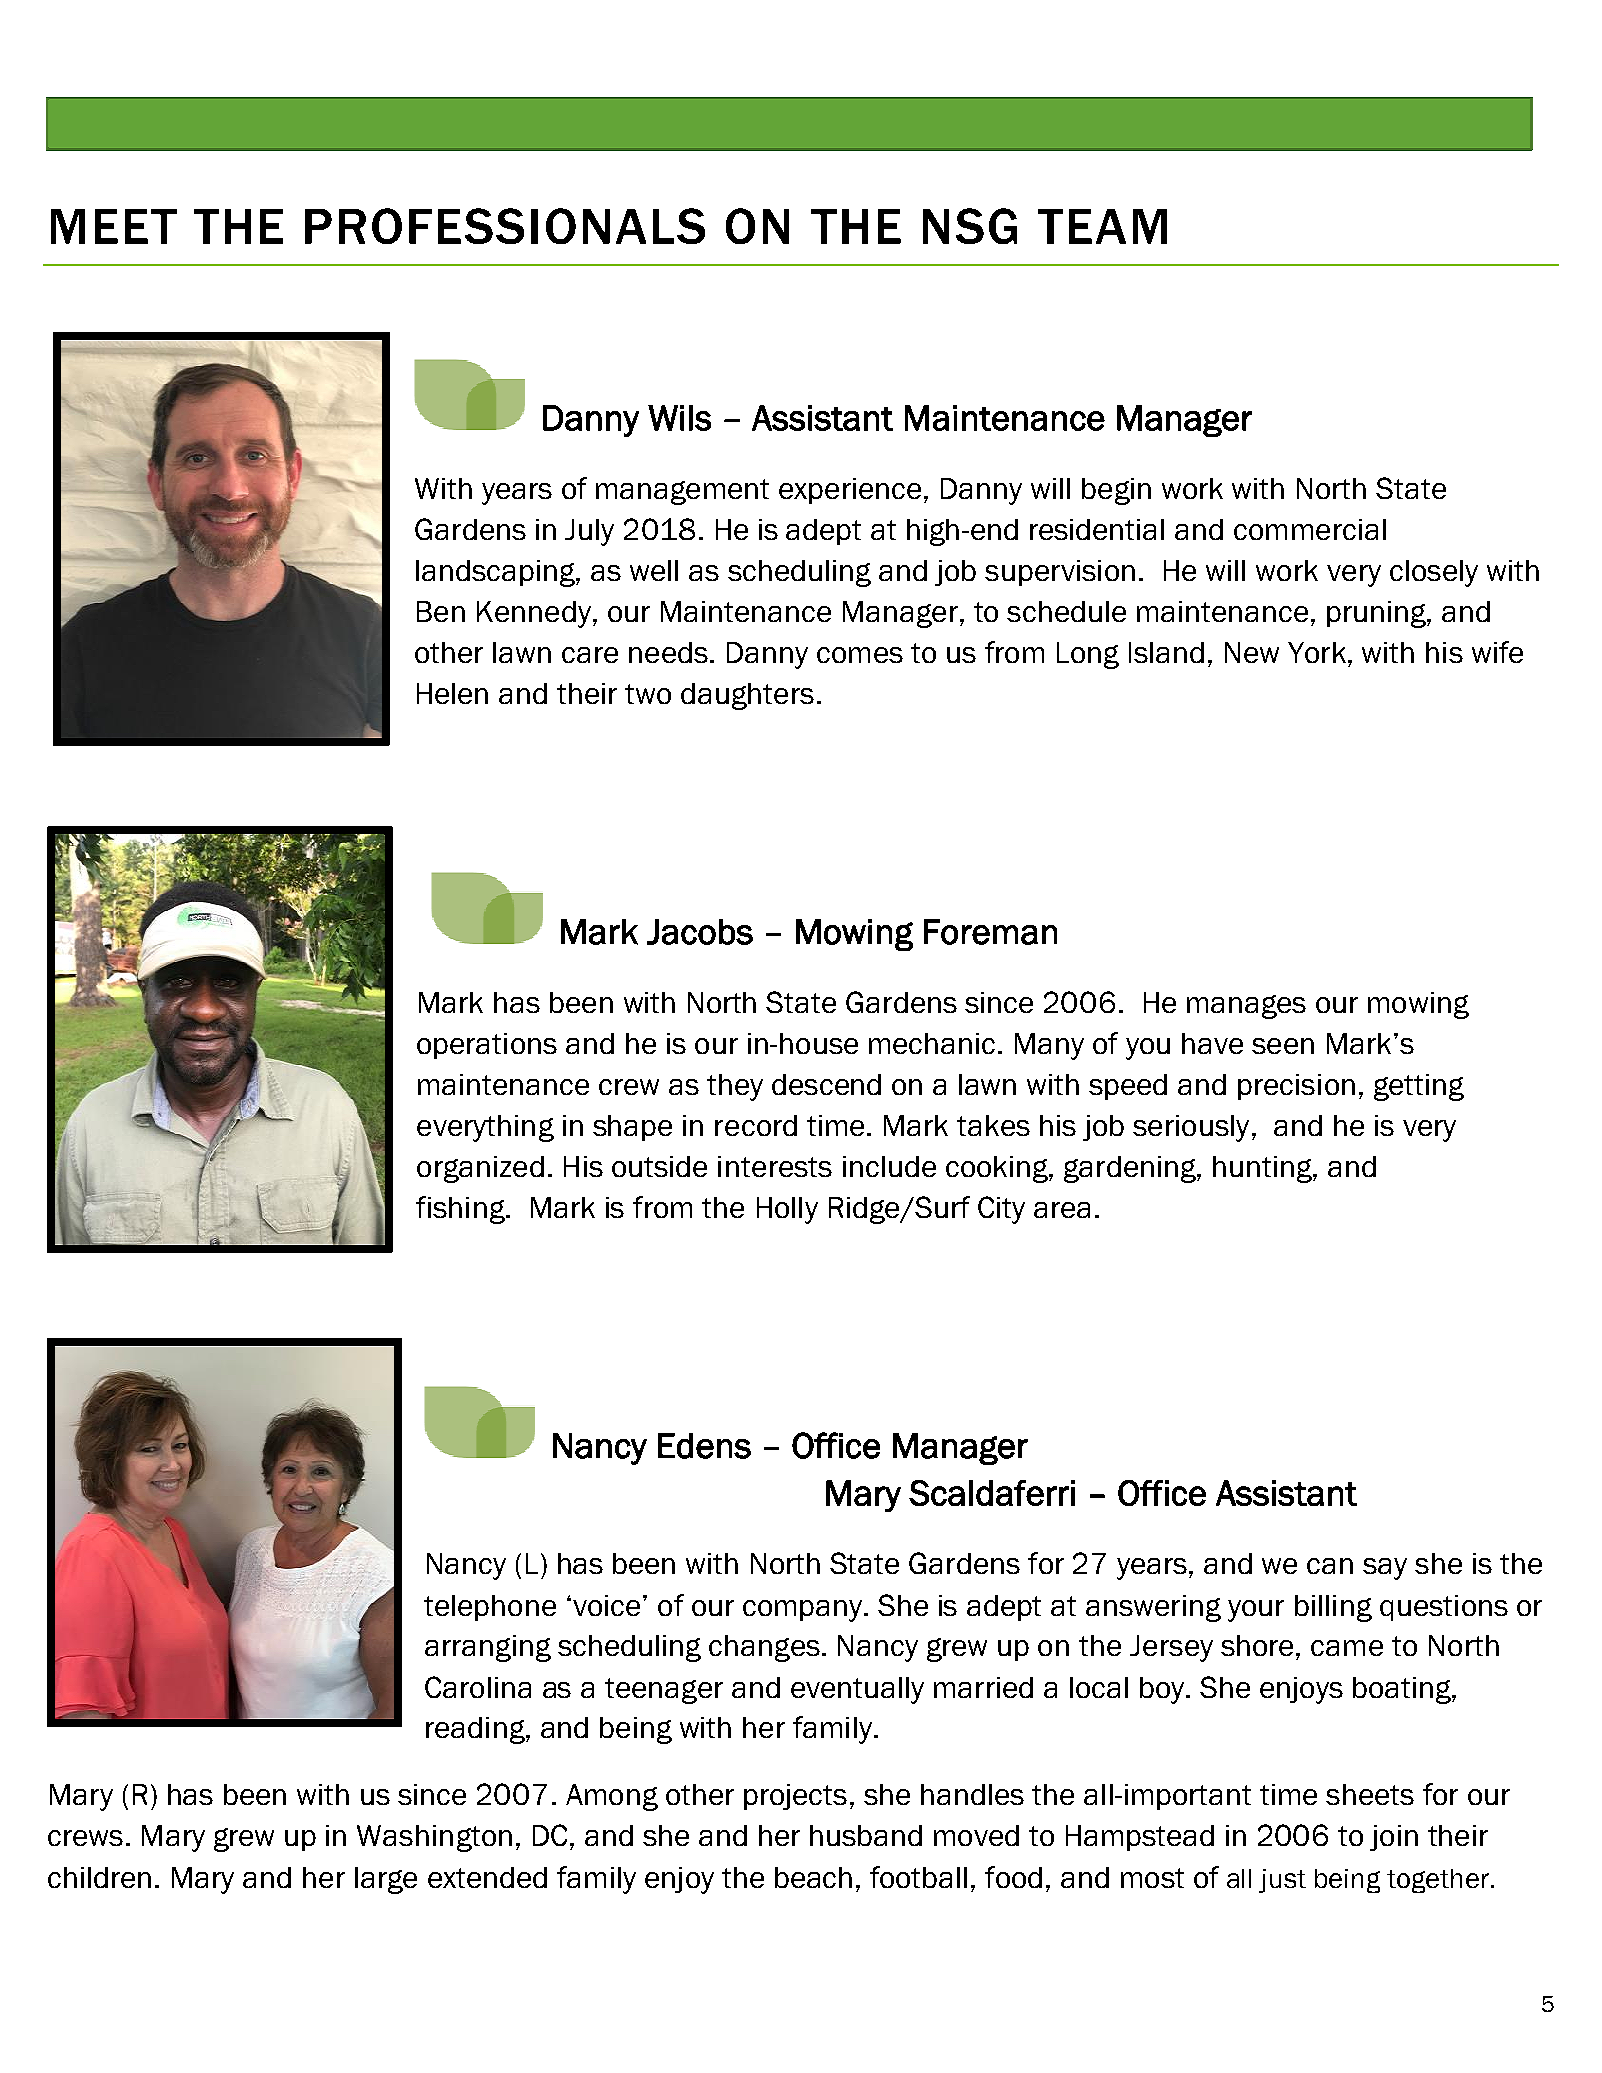 The height and width of the image is (2073, 1602). Describe the element at coordinates (1330, 1566) in the image. I see `can` at that location.
